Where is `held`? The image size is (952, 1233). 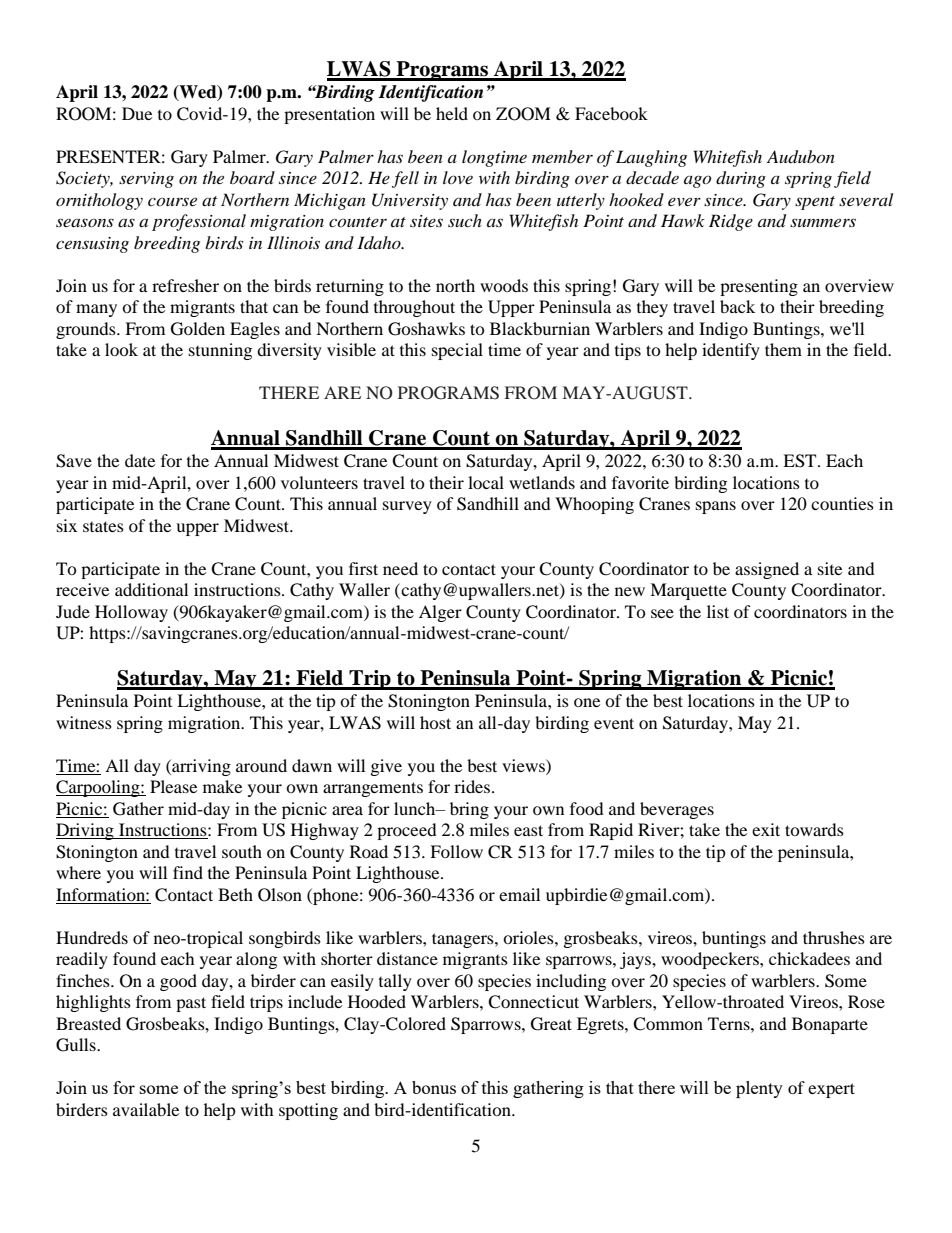 held is located at coordinates (452, 113).
